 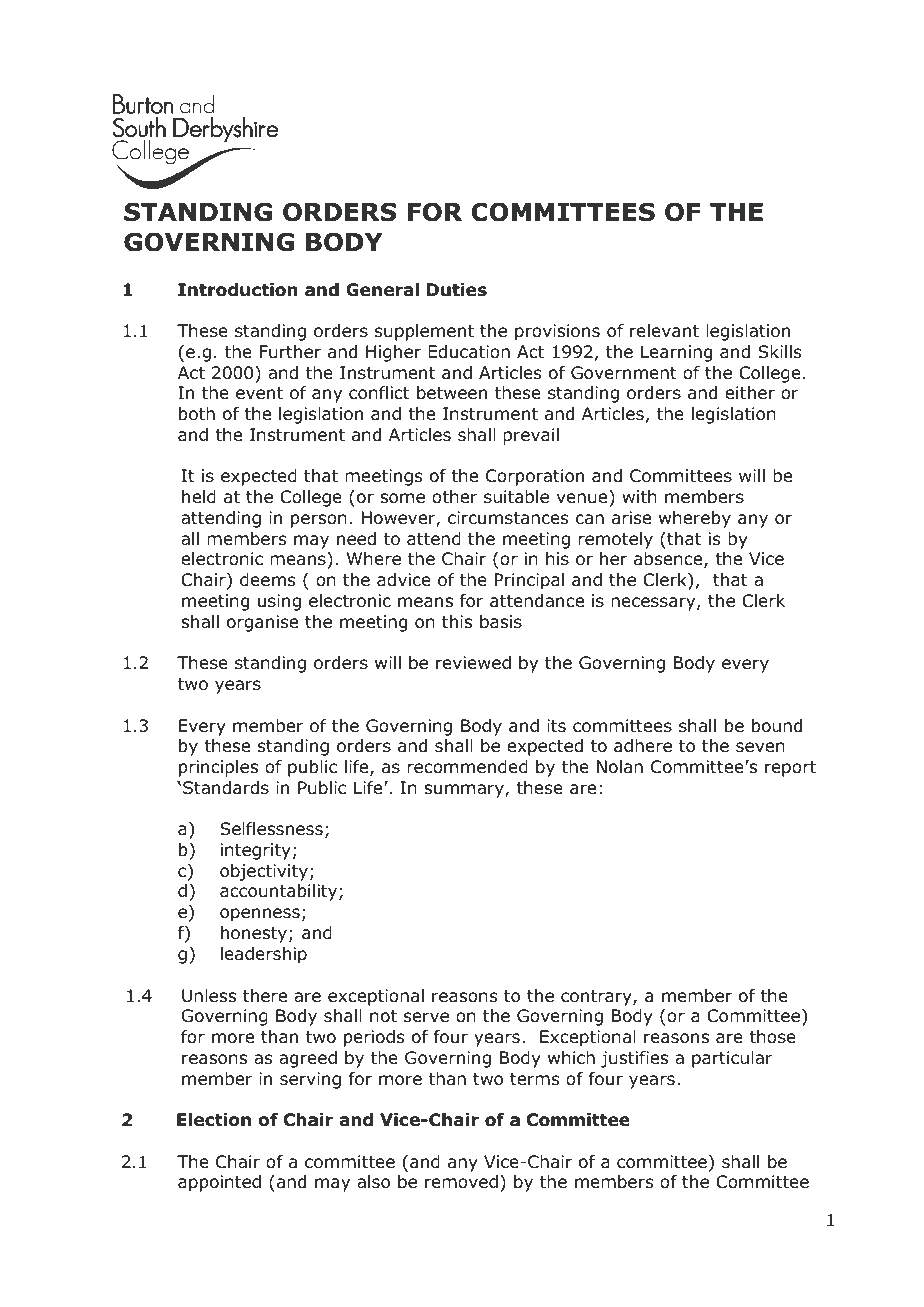 What do you see at coordinates (669, 560) in the image?
I see `absence` at bounding box center [669, 560].
